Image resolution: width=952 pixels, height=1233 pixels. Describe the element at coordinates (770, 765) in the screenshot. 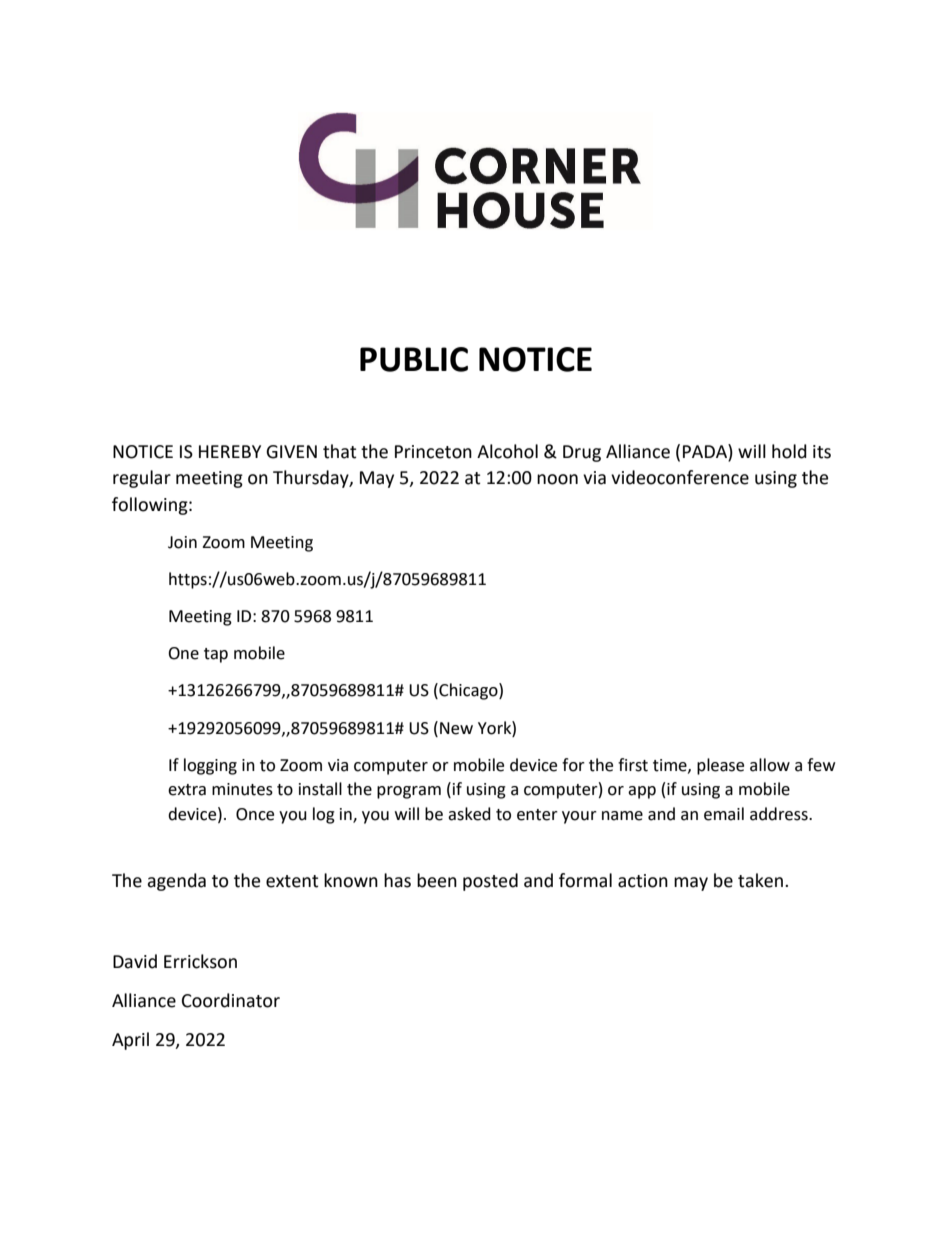

I see `allow` at that location.
